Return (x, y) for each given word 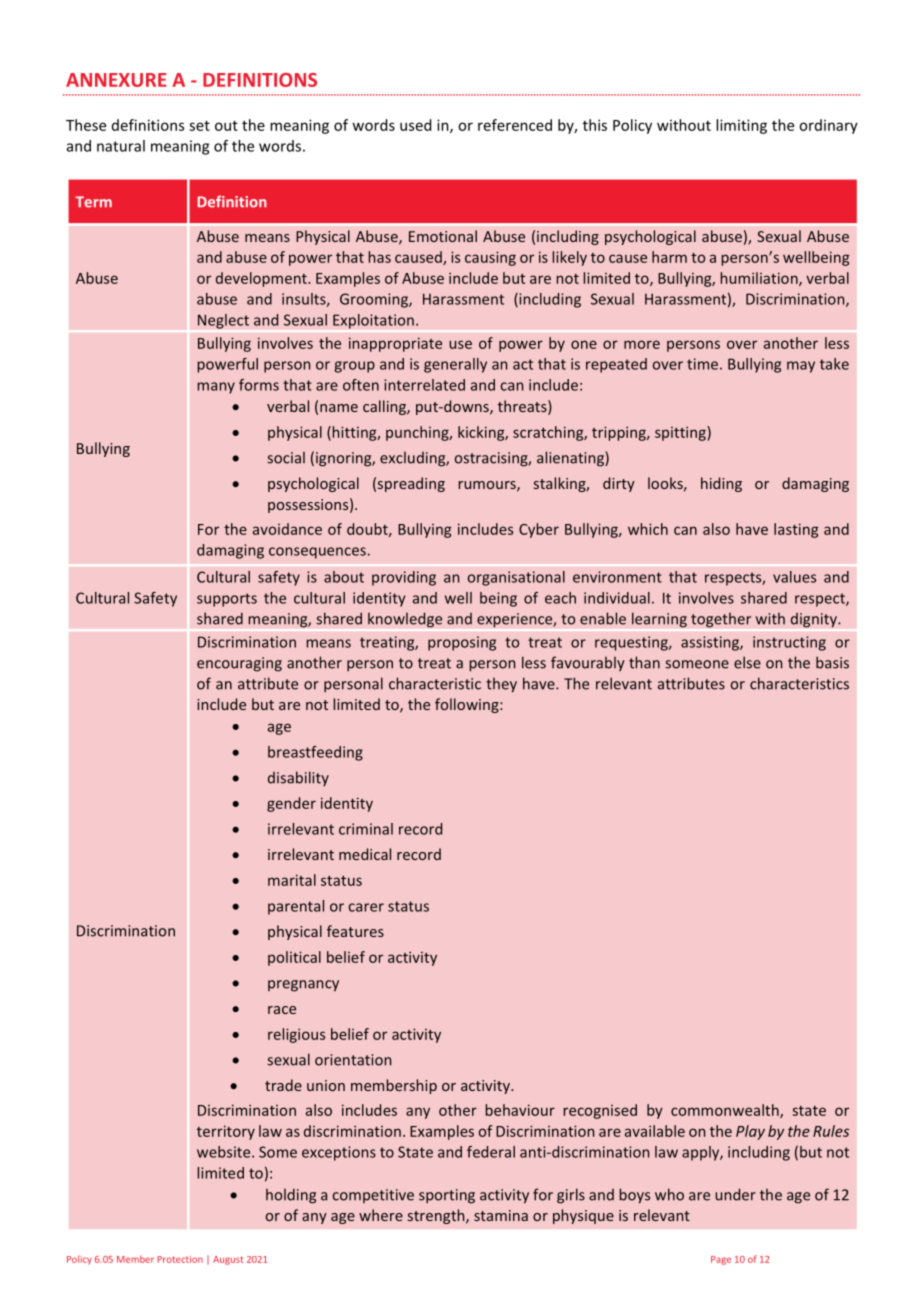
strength (437, 1216)
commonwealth (726, 1111)
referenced (515, 125)
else (747, 662)
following (468, 705)
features (355, 931)
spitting (681, 433)
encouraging (239, 664)
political (294, 958)
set (199, 125)
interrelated (424, 385)
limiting (741, 126)
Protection (180, 1259)
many (216, 388)
